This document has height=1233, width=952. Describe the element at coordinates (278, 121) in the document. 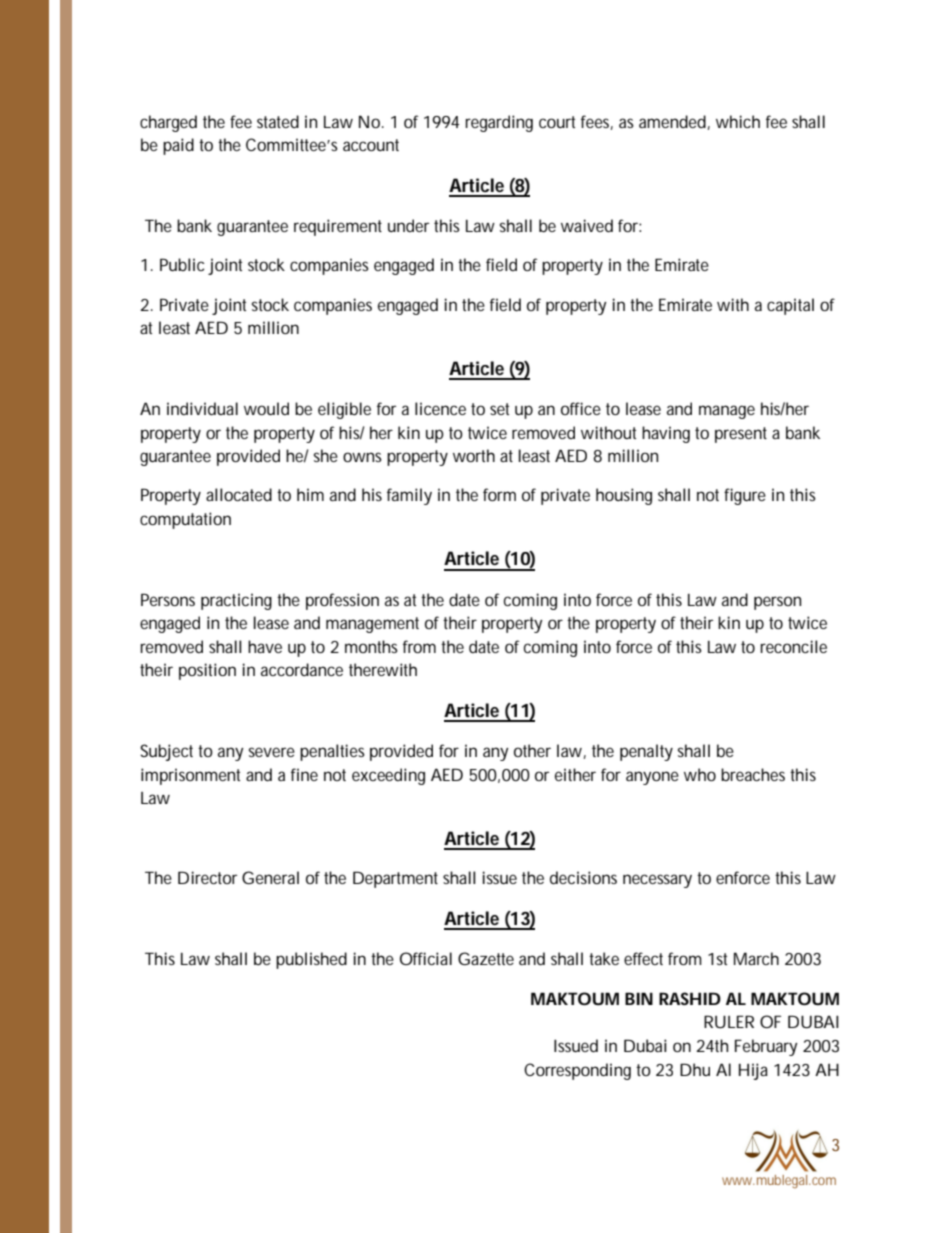

I see `stated` at that location.
